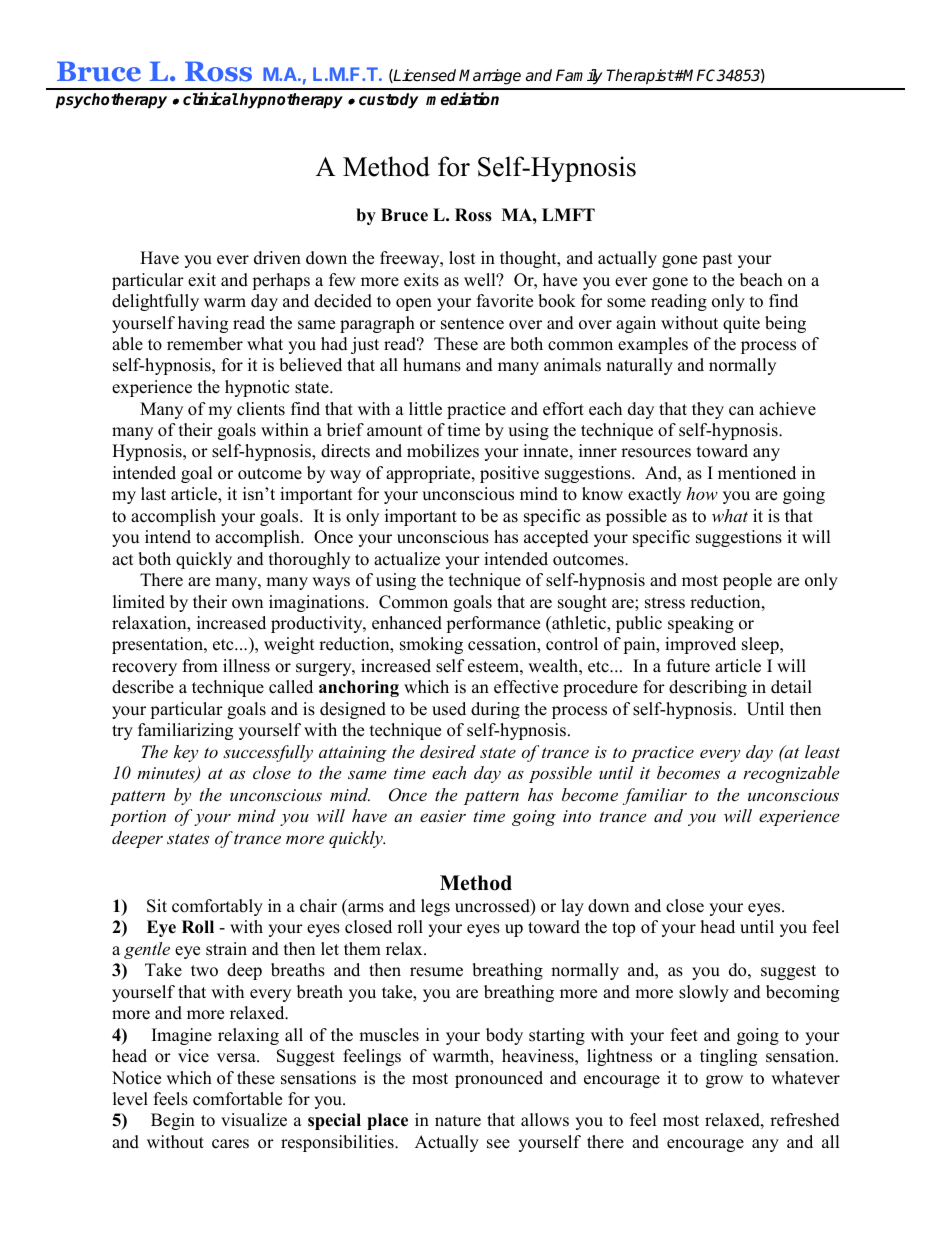 The image size is (952, 1233). I want to click on nature, so click(458, 1121).
